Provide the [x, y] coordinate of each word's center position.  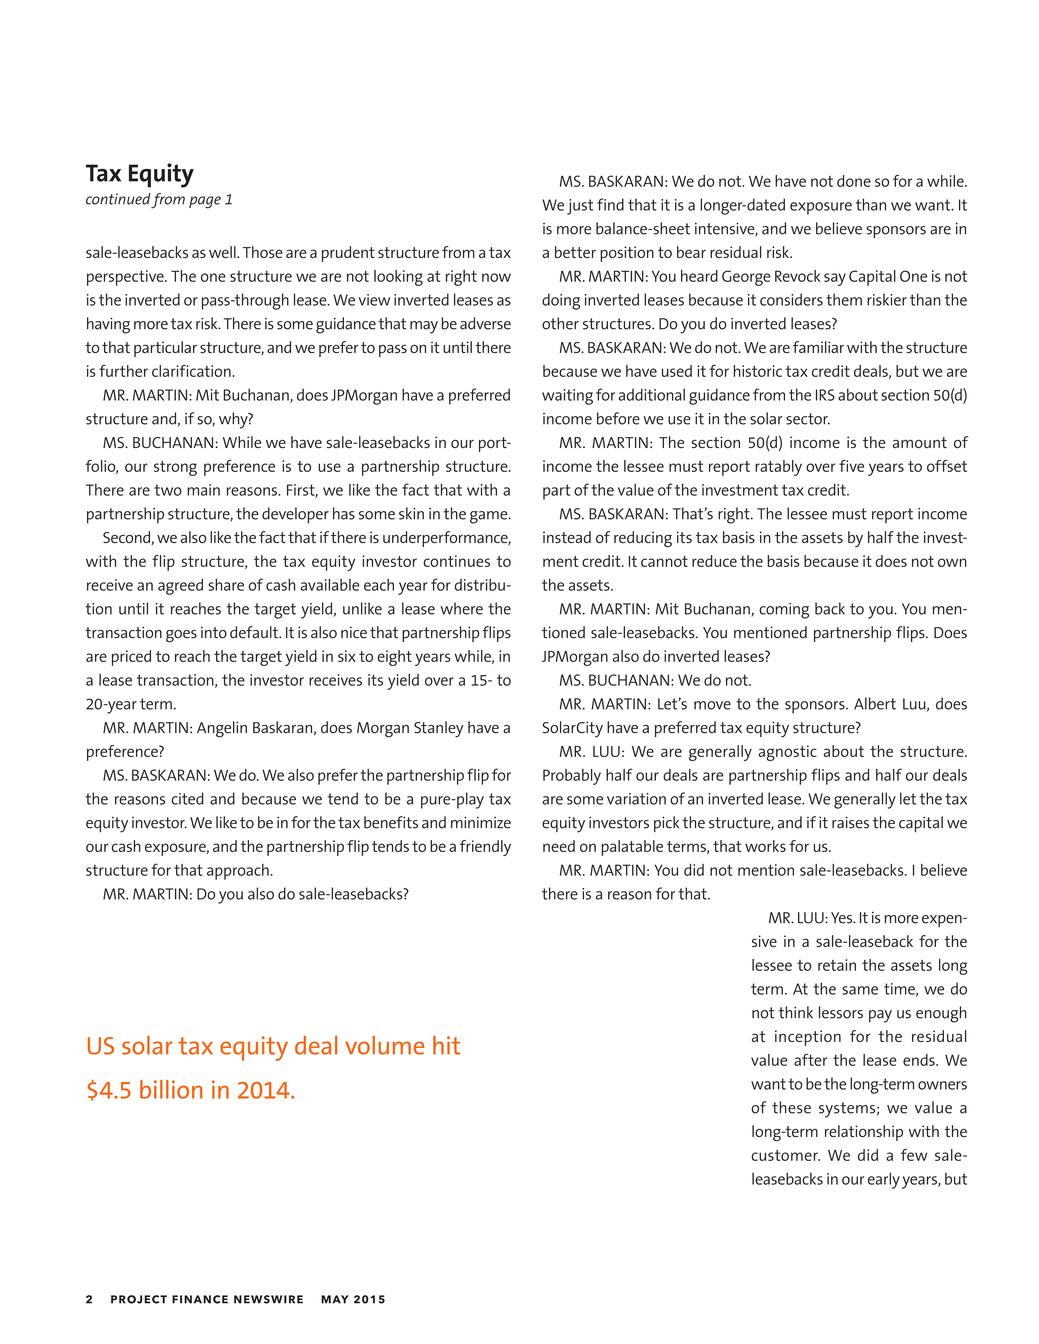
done [854, 181]
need [559, 846]
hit [446, 1045]
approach [238, 872]
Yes [843, 918]
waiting [567, 397]
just [580, 207]
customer [785, 1155]
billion [171, 1089]
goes [181, 636]
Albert [875, 703]
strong [175, 468]
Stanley [438, 729]
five [851, 466]
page [205, 202]
